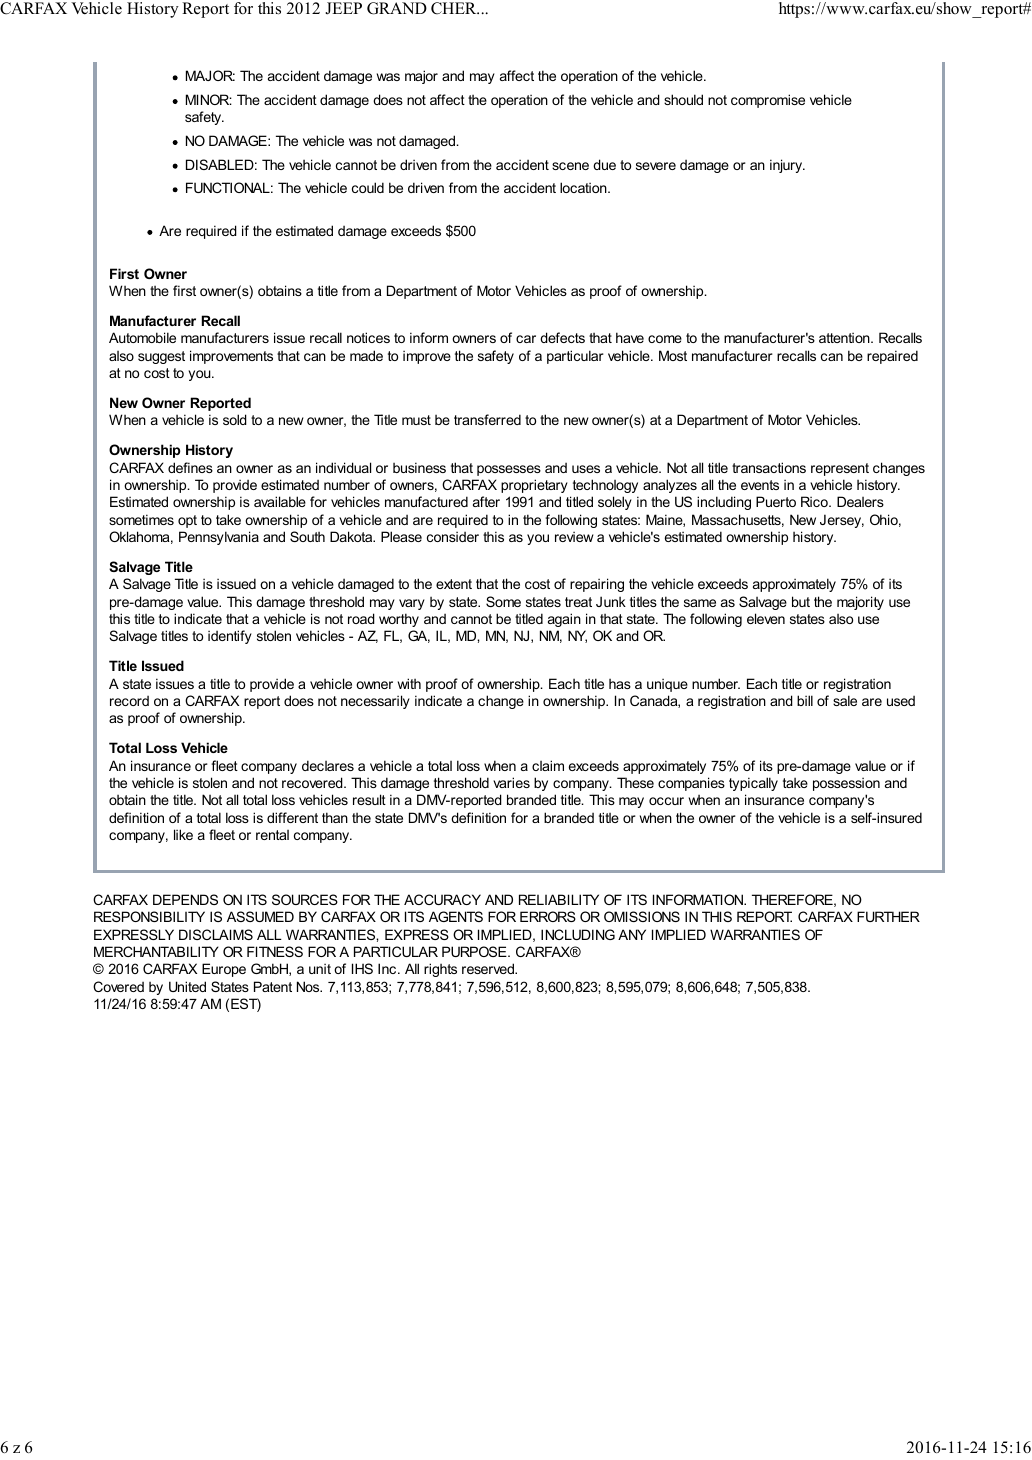  What do you see at coordinates (815, 501) in the screenshot?
I see `Rico` at bounding box center [815, 501].
